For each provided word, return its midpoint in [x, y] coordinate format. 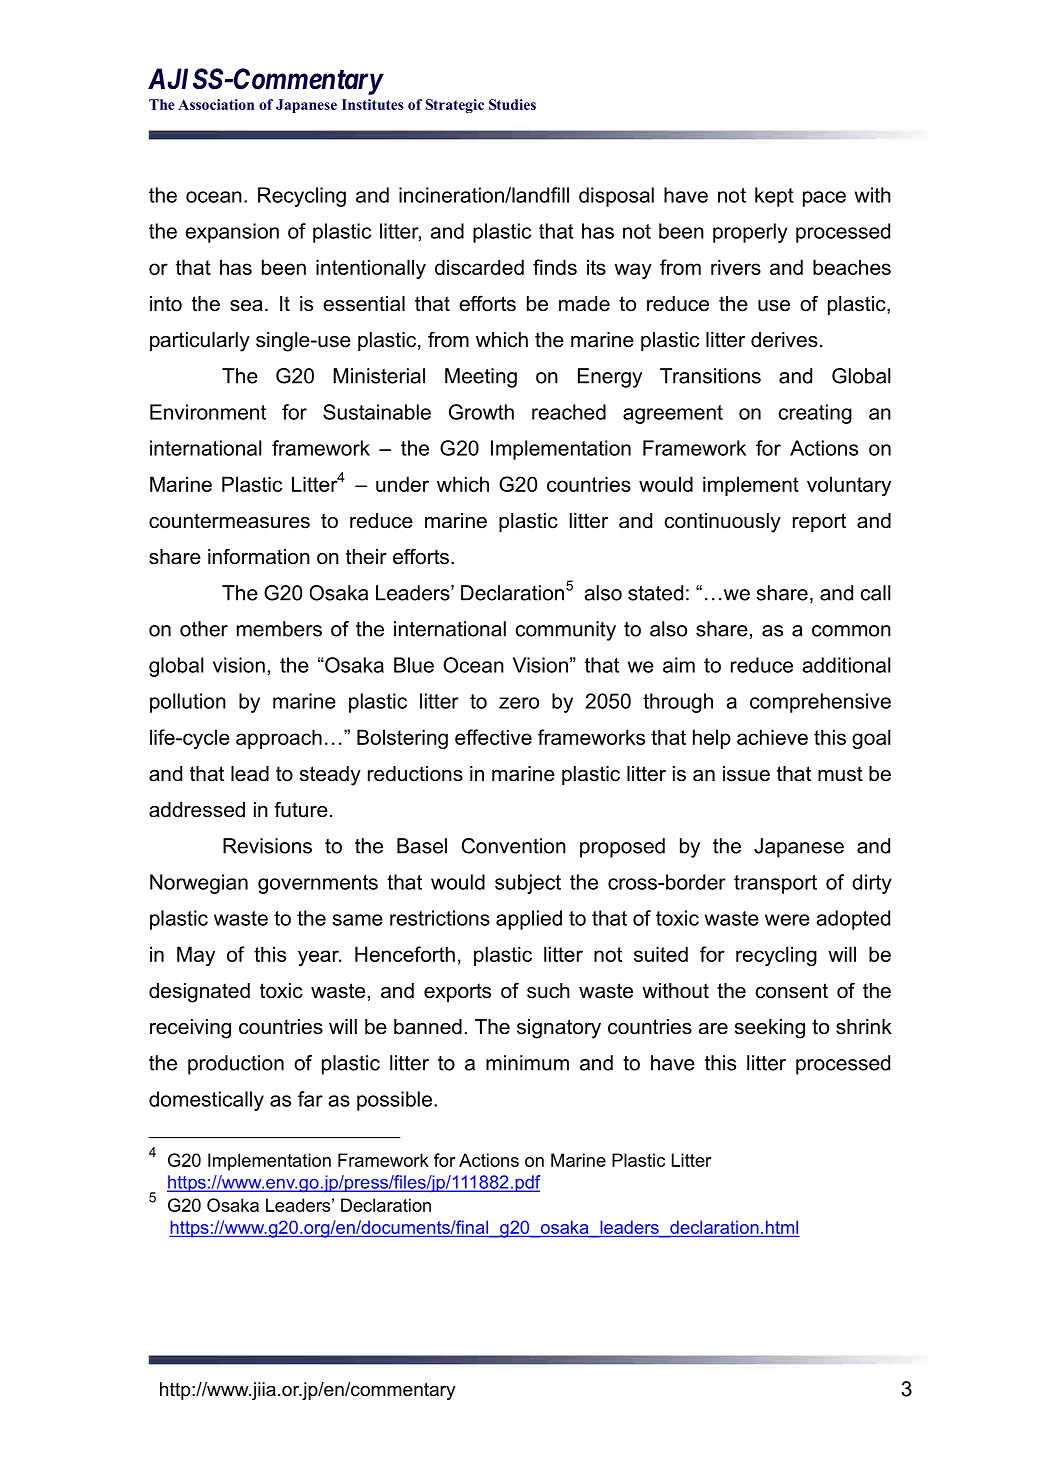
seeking [770, 1029]
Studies [512, 104]
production [236, 1065]
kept [774, 197]
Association [216, 104]
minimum [527, 1063]
